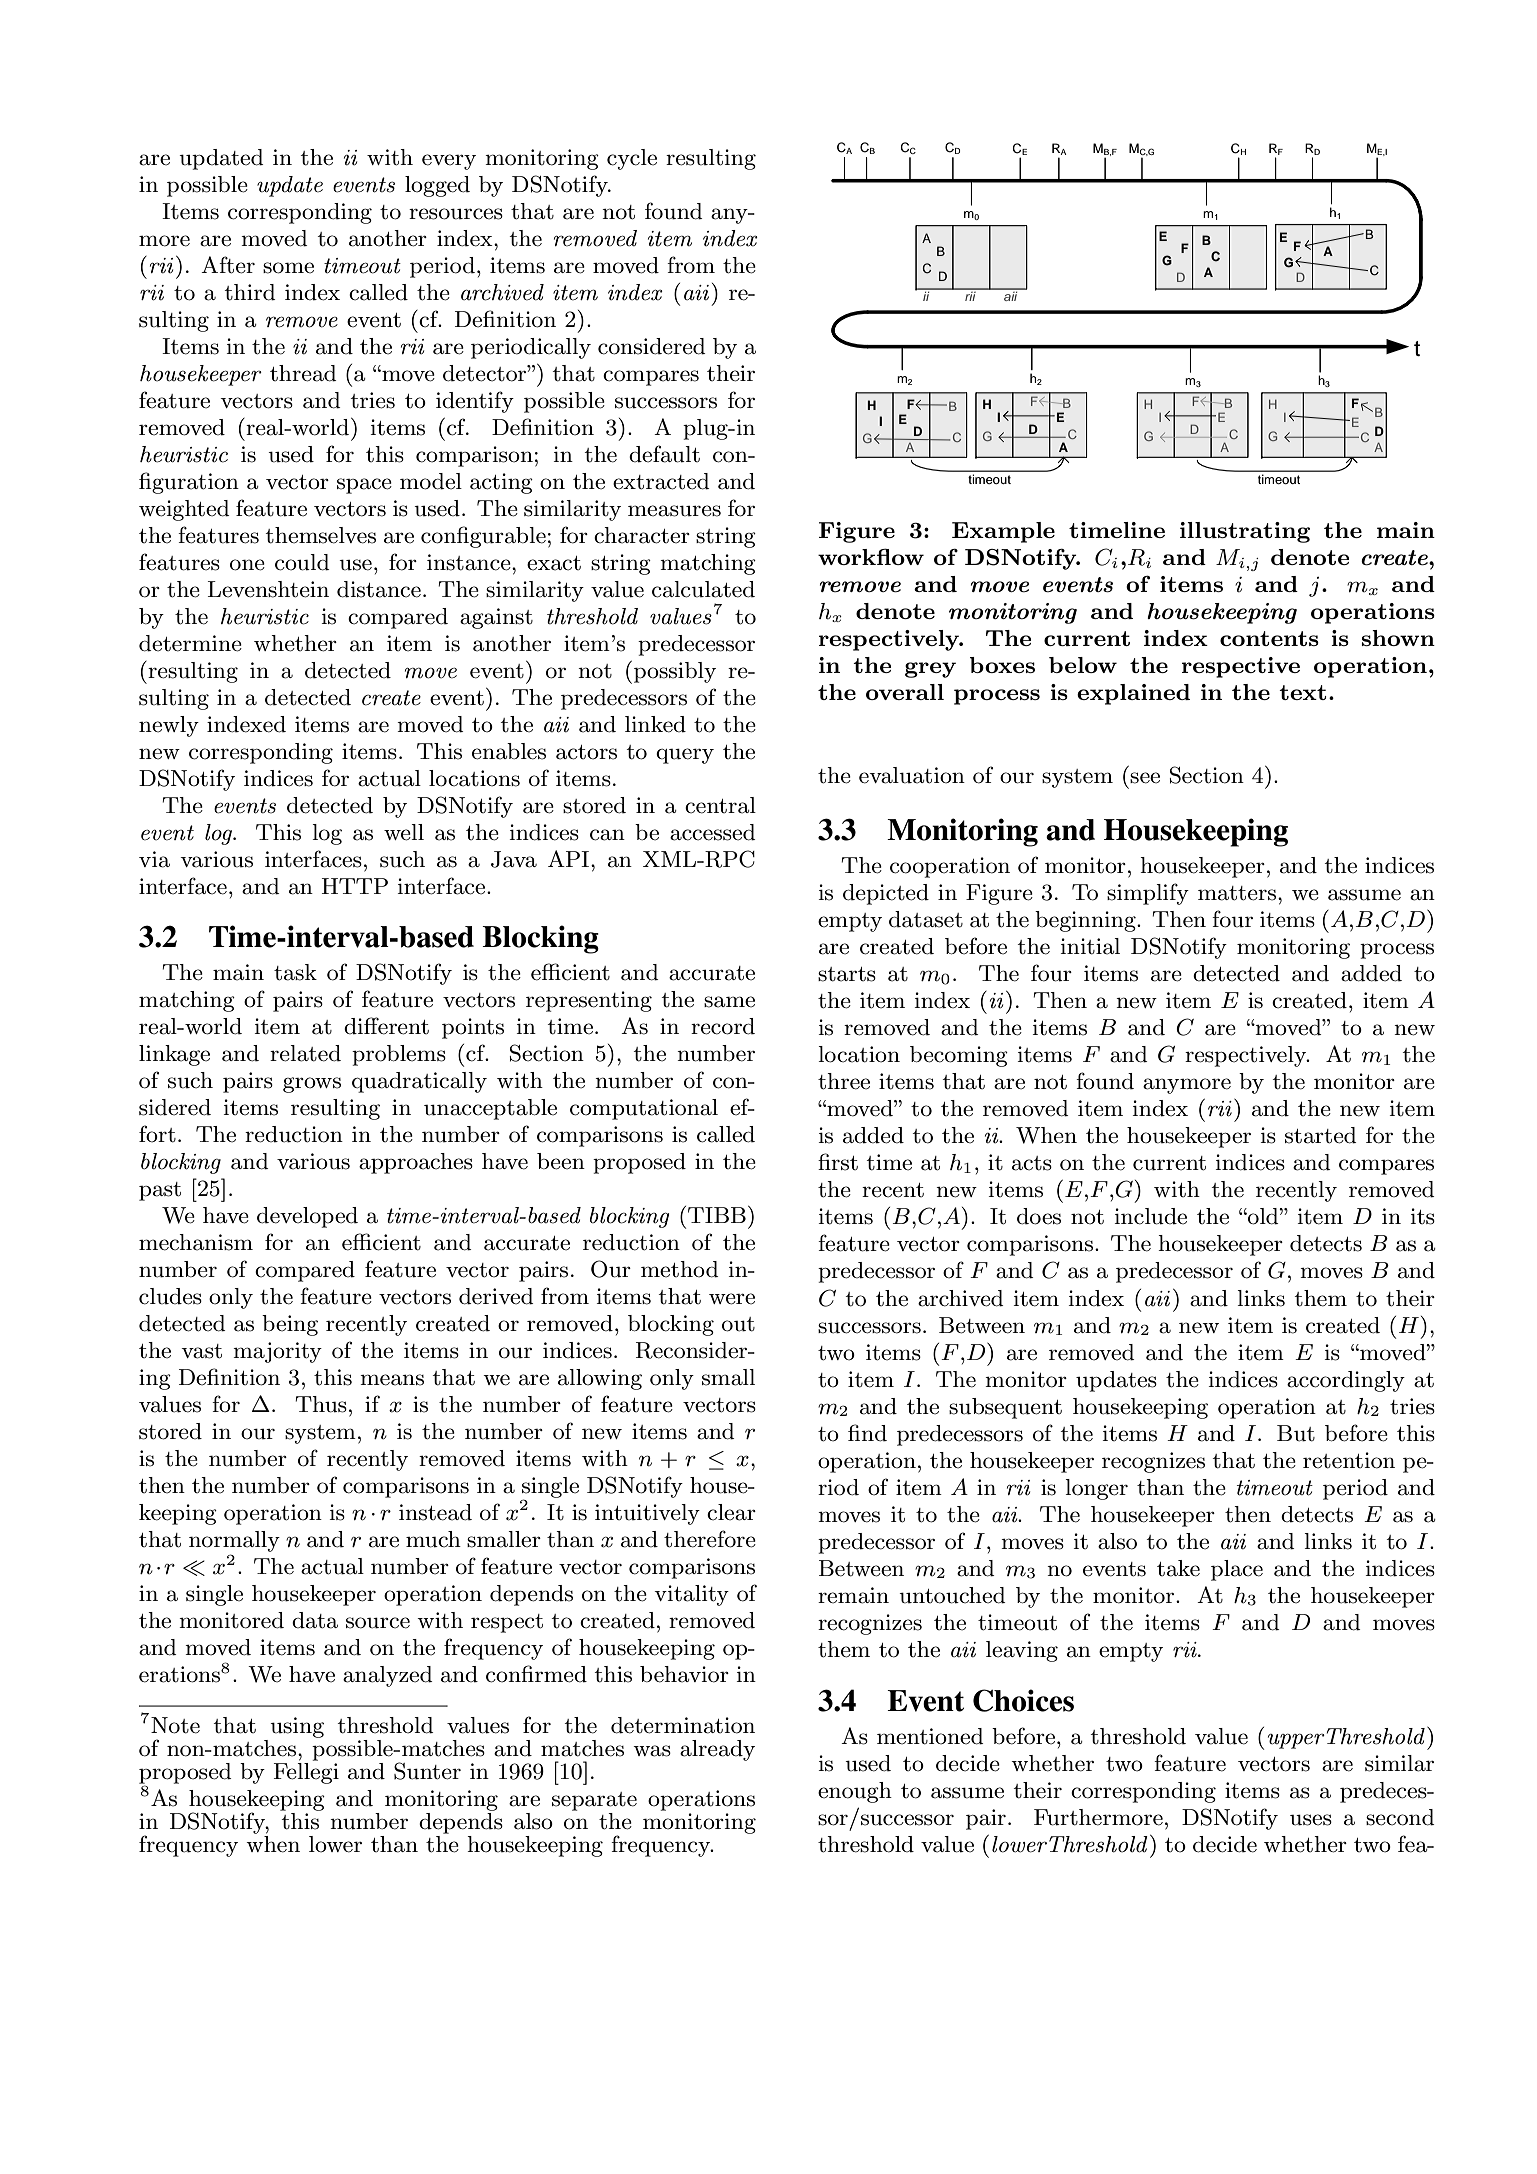  What do you see at coordinates (297, 1727) in the page?
I see `using` at bounding box center [297, 1727].
